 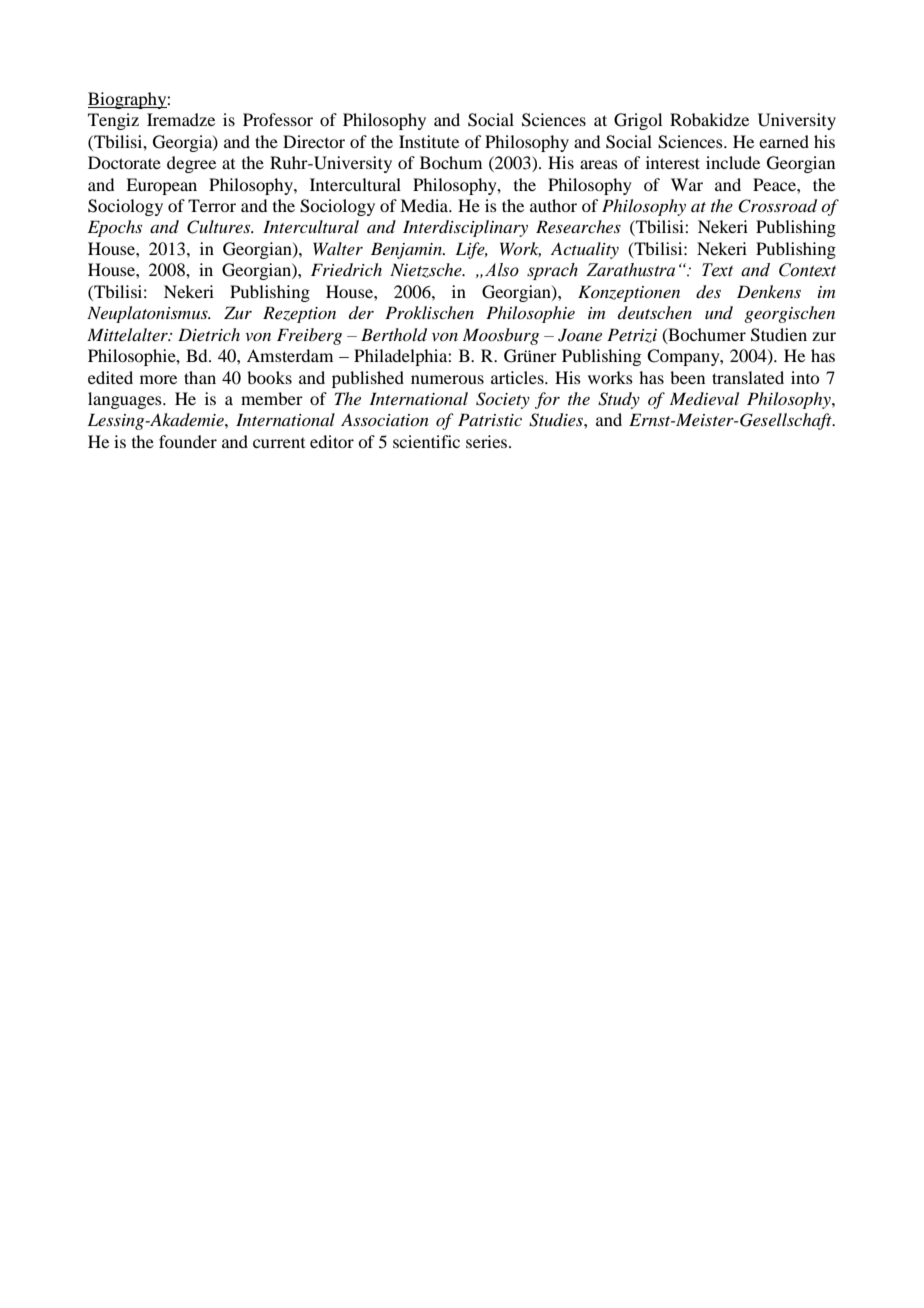 What do you see at coordinates (784, 141) in the document?
I see `earned` at bounding box center [784, 141].
